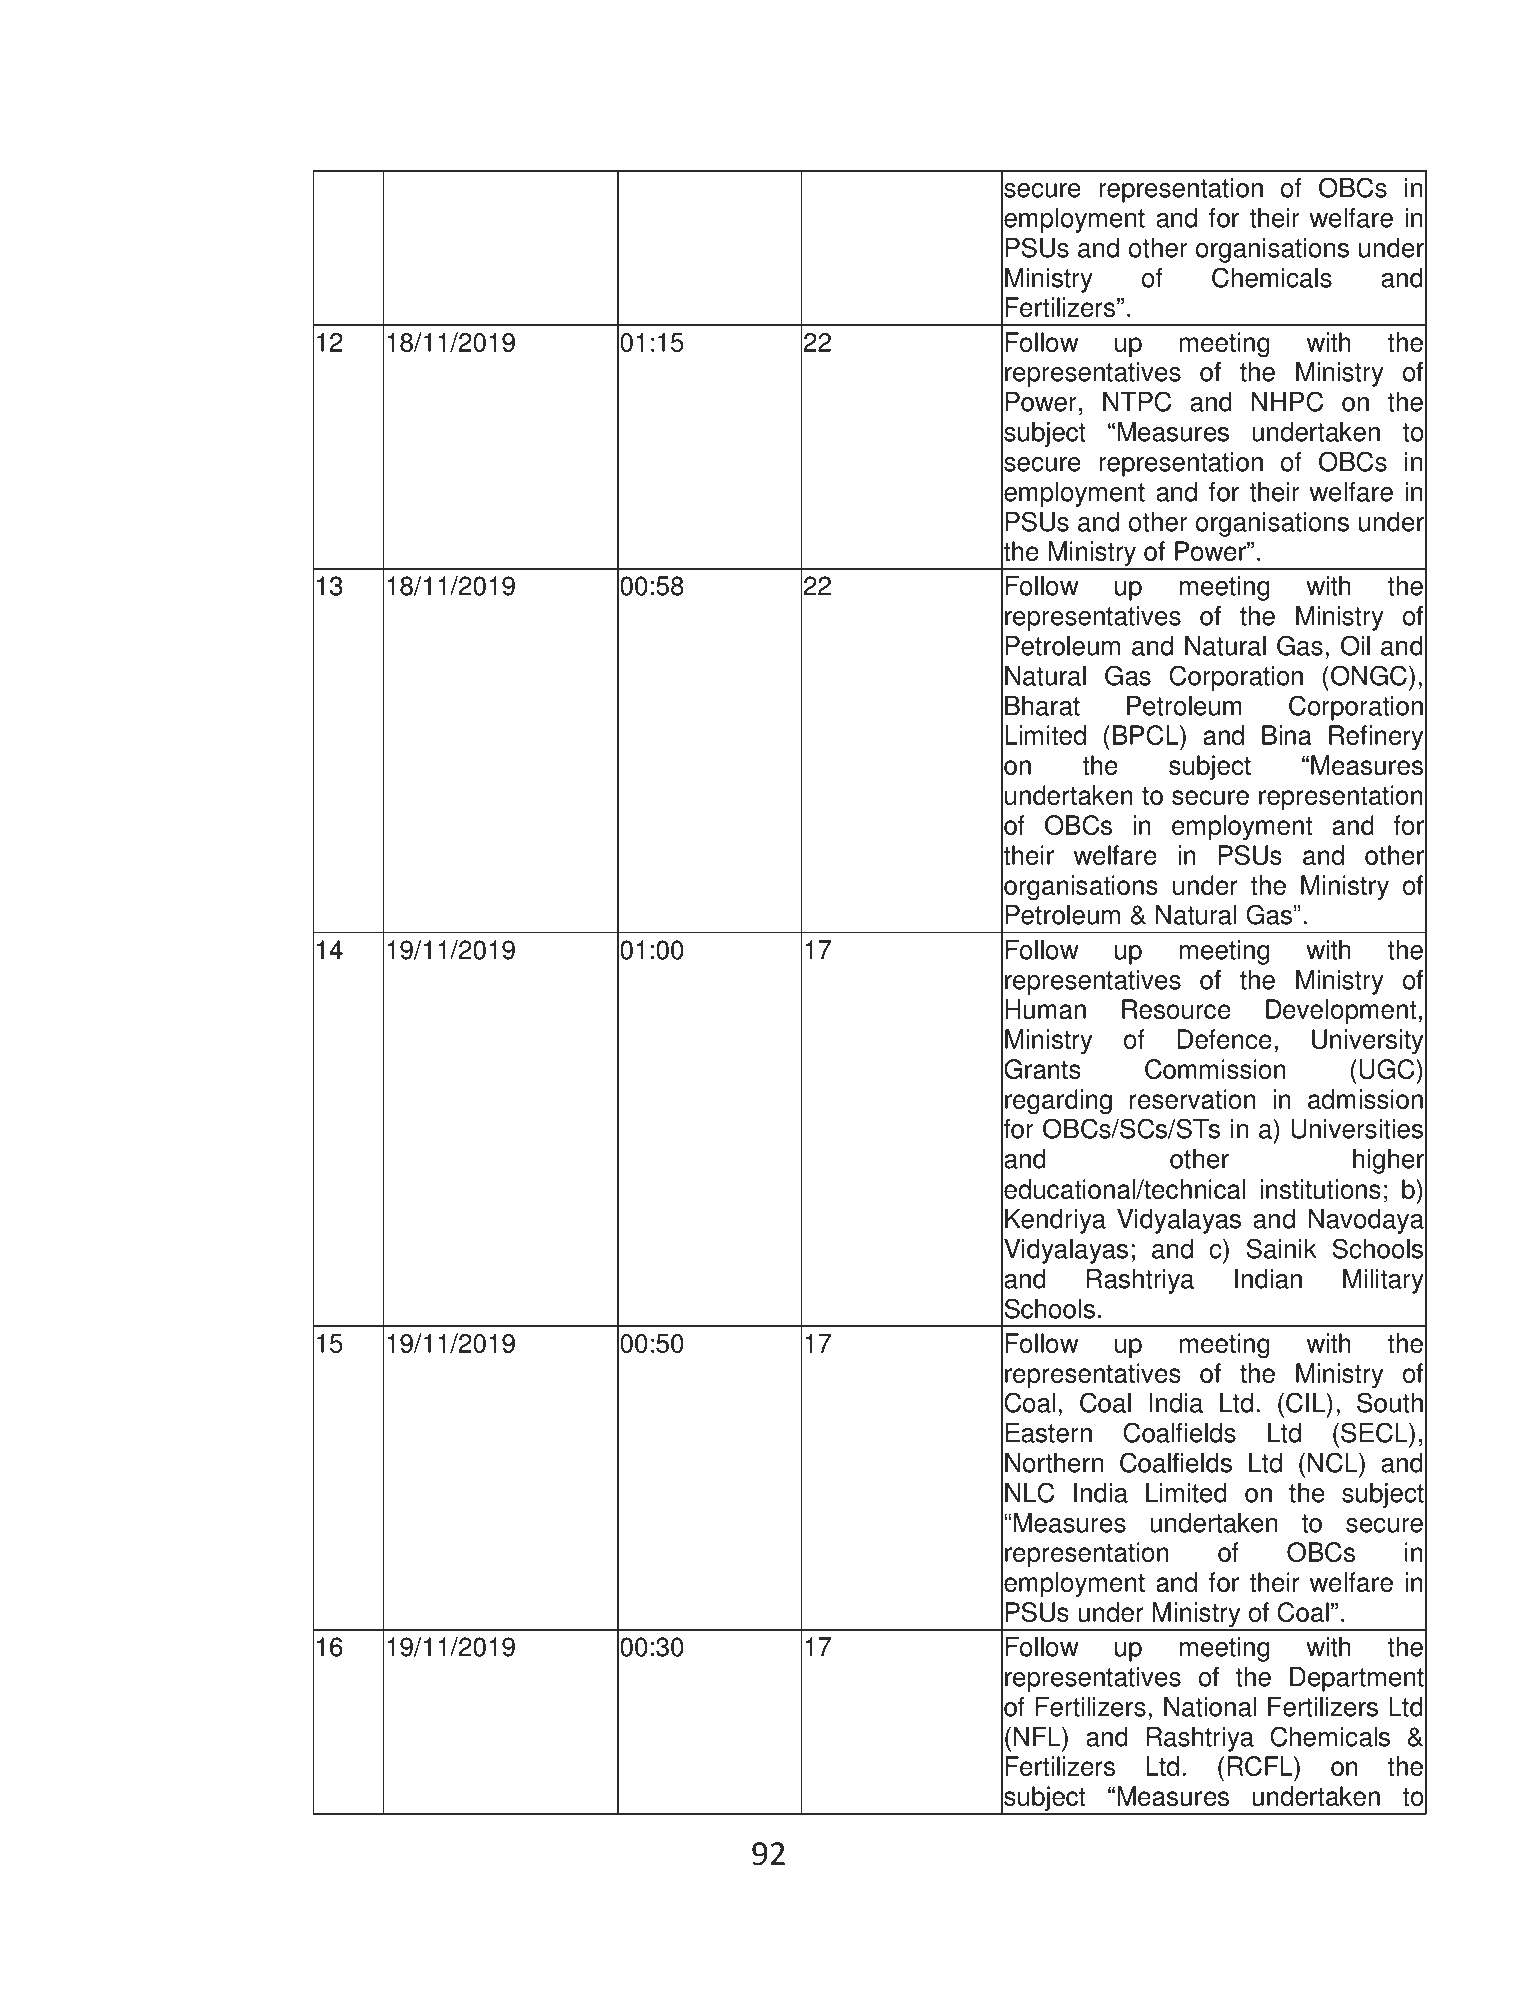 Image resolution: width=1540 pixels, height=1992 pixels. What do you see at coordinates (1038, 1736) in the screenshot?
I see `NFL` at bounding box center [1038, 1736].
